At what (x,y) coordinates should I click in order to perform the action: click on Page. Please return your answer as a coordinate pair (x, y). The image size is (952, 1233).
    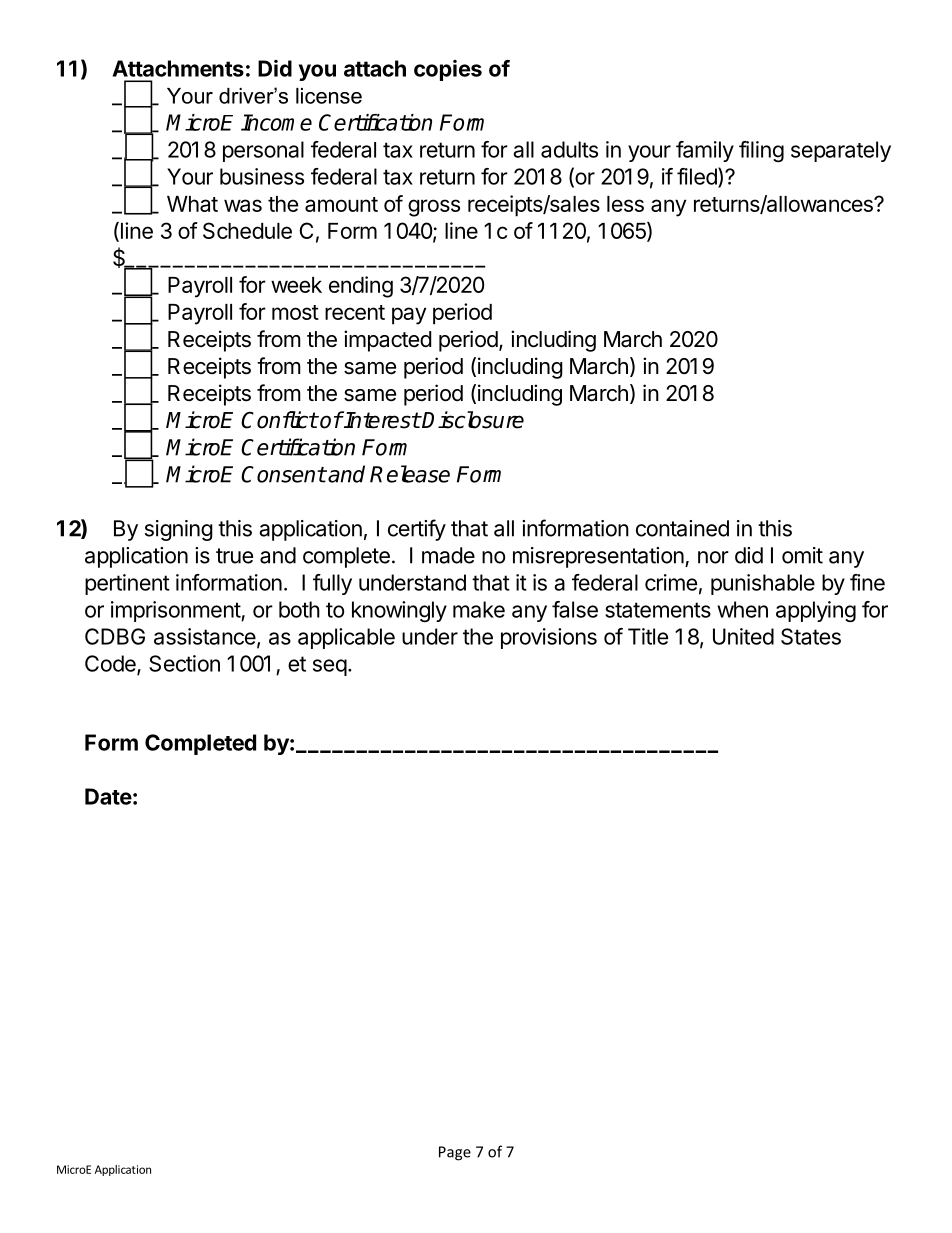
    Looking at the image, I should click on (455, 1153).
